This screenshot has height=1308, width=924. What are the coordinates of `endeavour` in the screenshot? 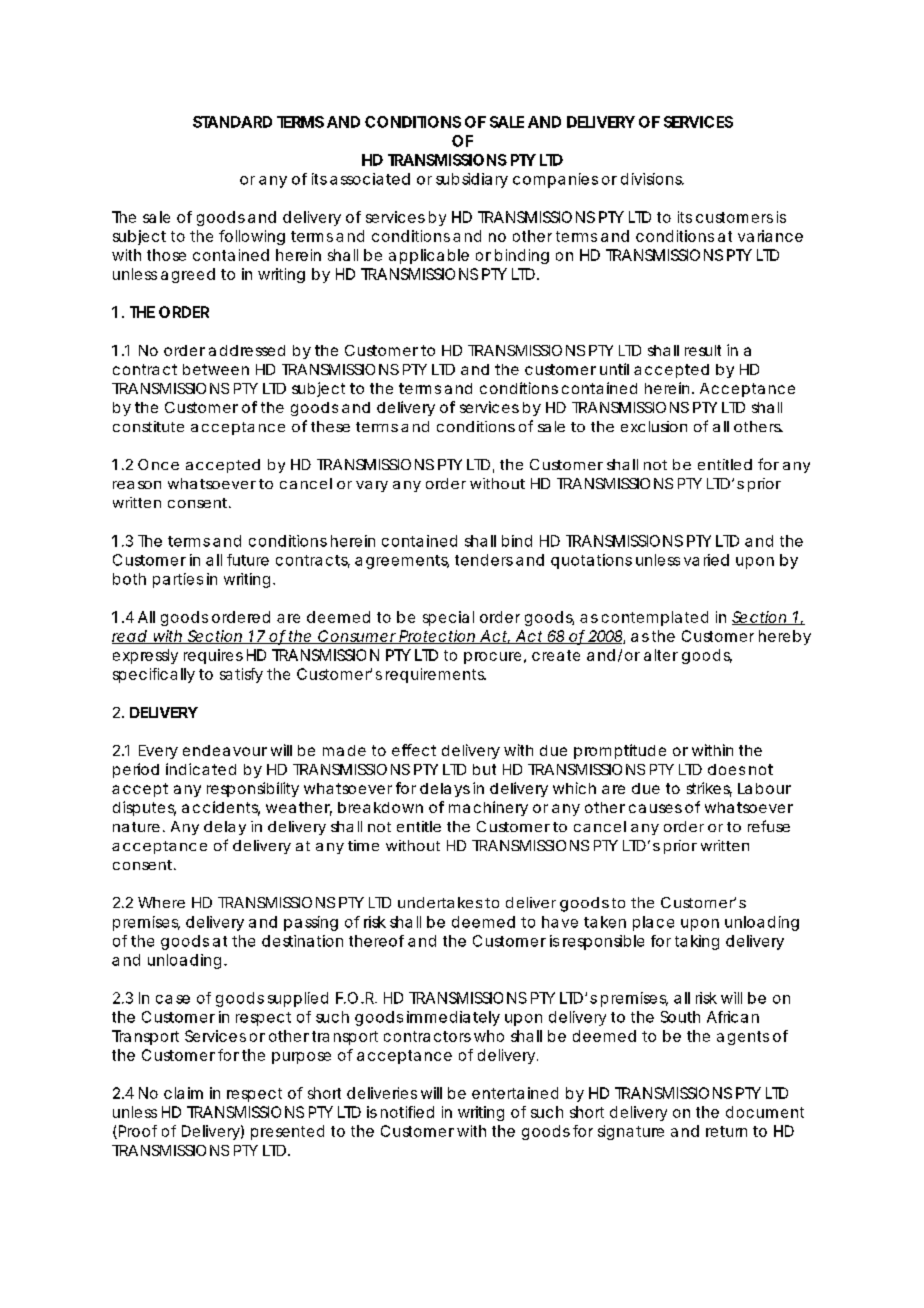 It's located at (225, 750).
